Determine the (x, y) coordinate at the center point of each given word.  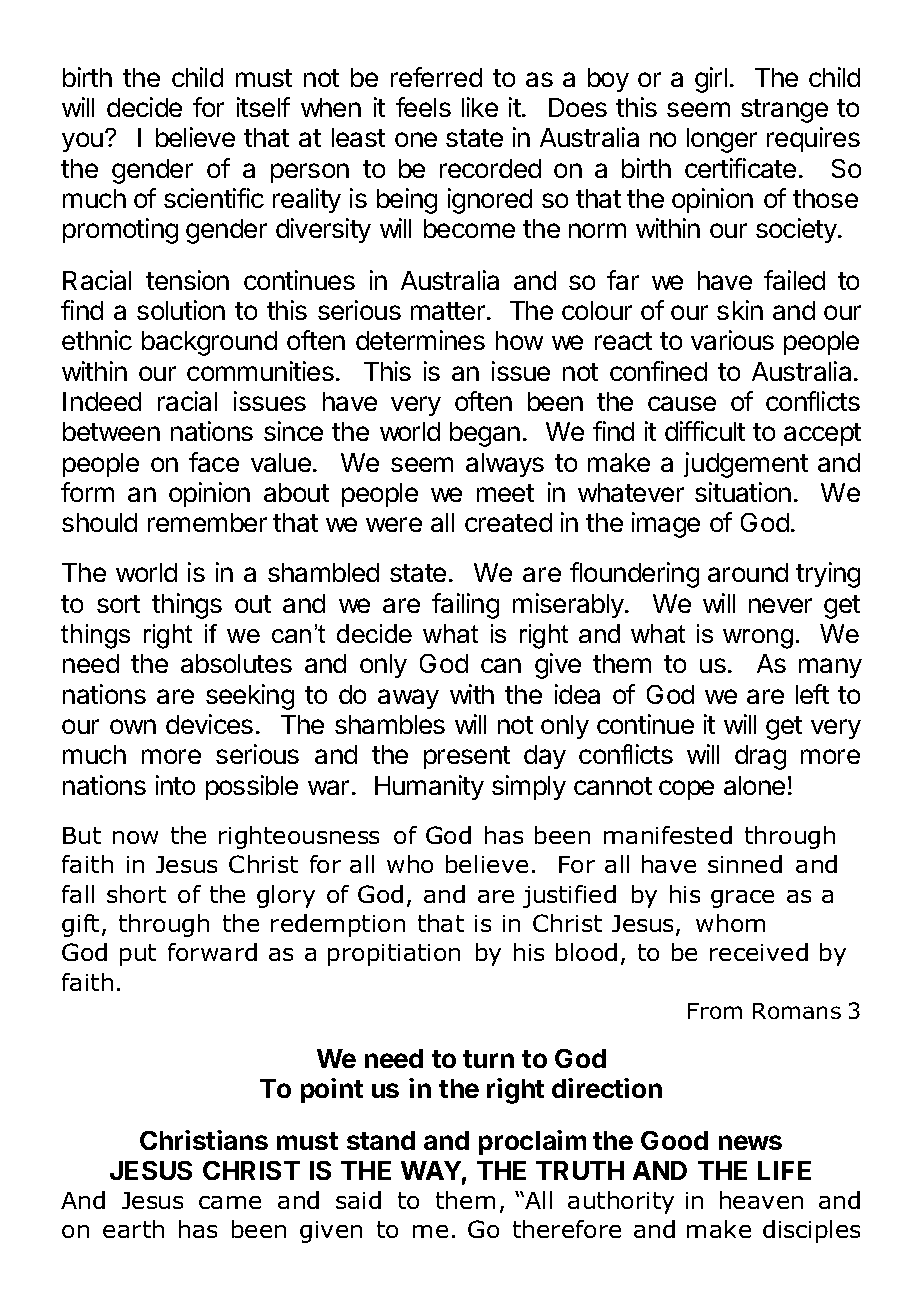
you (82, 142)
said (358, 1200)
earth (133, 1229)
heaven (761, 1200)
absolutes (236, 663)
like (480, 107)
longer (722, 140)
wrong (758, 639)
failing (465, 606)
